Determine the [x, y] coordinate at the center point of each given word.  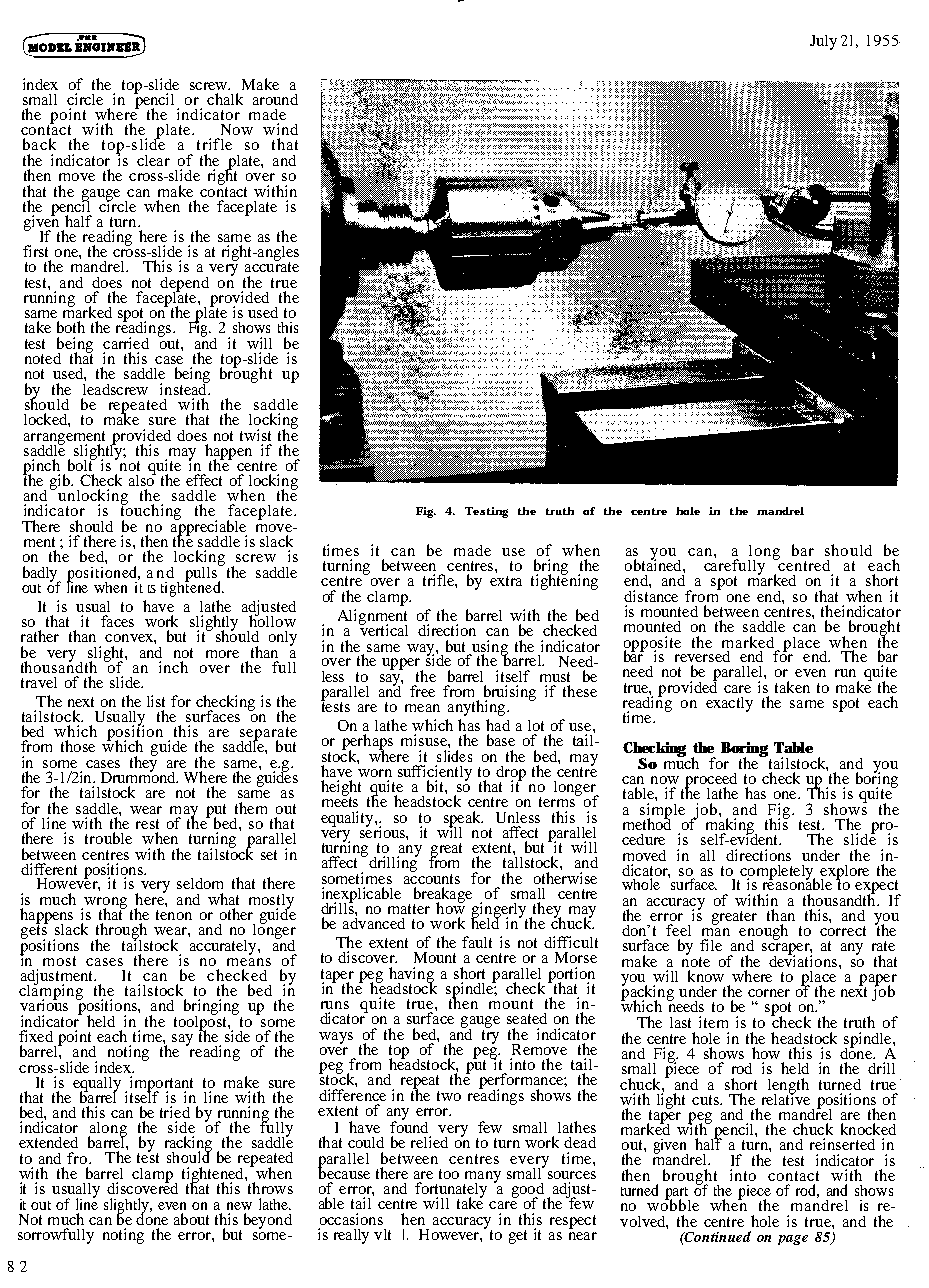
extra [506, 581]
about [191, 1219]
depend [184, 285]
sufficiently [435, 774]
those [78, 746]
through [121, 932]
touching [151, 512]
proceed [711, 781]
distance [651, 594]
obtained [654, 564]
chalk [225, 99]
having [411, 976]
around [275, 99]
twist [255, 435]
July [823, 42]
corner [769, 993]
